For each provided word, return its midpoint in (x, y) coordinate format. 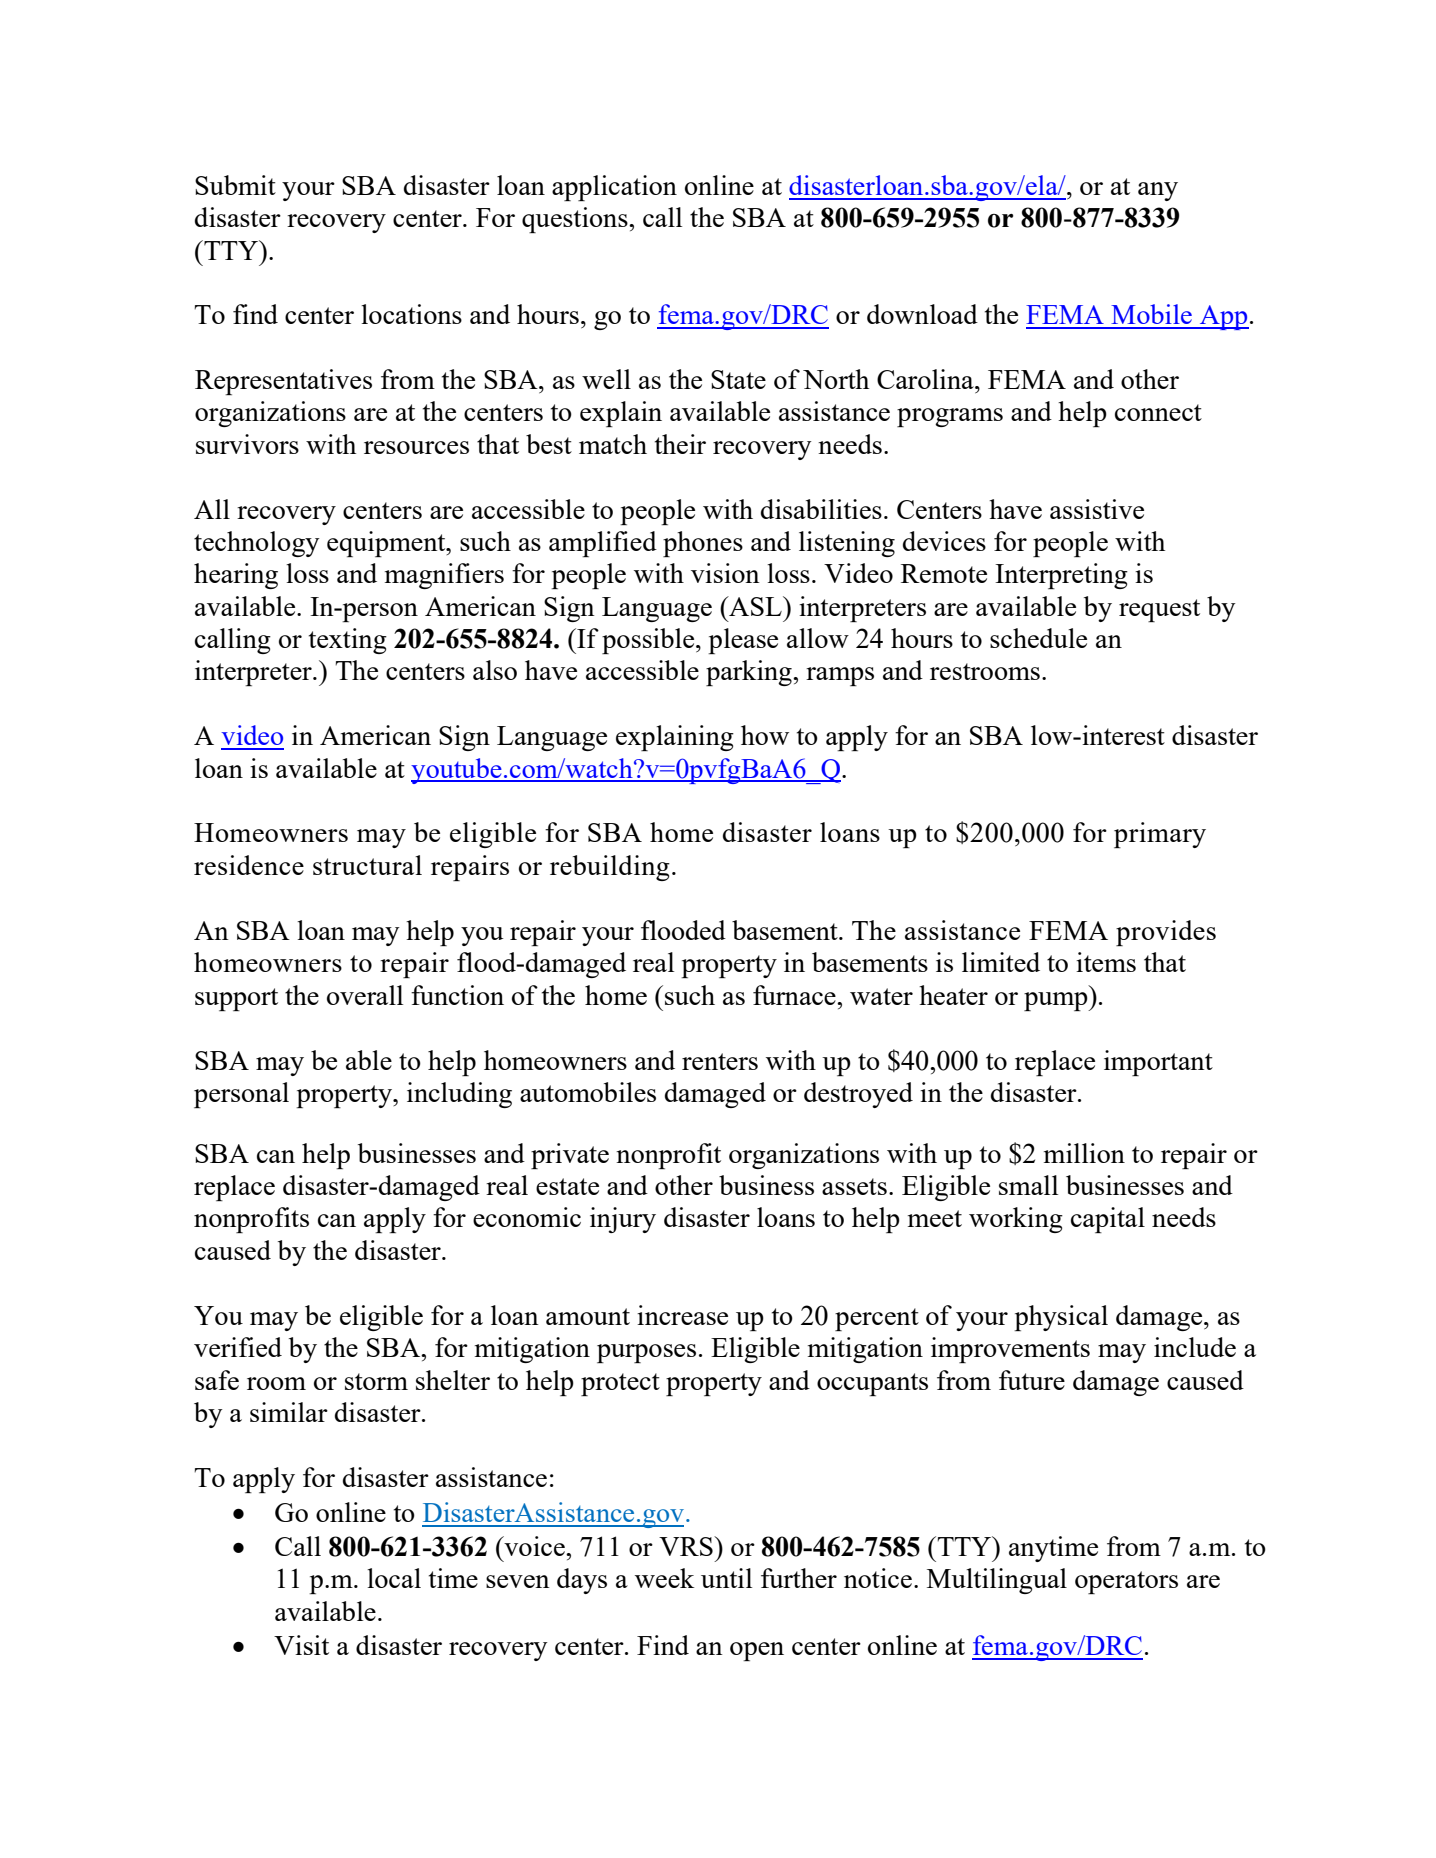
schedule (1038, 638)
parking (750, 673)
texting (348, 641)
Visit (301, 1645)
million (1084, 1153)
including (459, 1095)
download (922, 314)
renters (720, 1061)
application (614, 188)
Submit (235, 185)
